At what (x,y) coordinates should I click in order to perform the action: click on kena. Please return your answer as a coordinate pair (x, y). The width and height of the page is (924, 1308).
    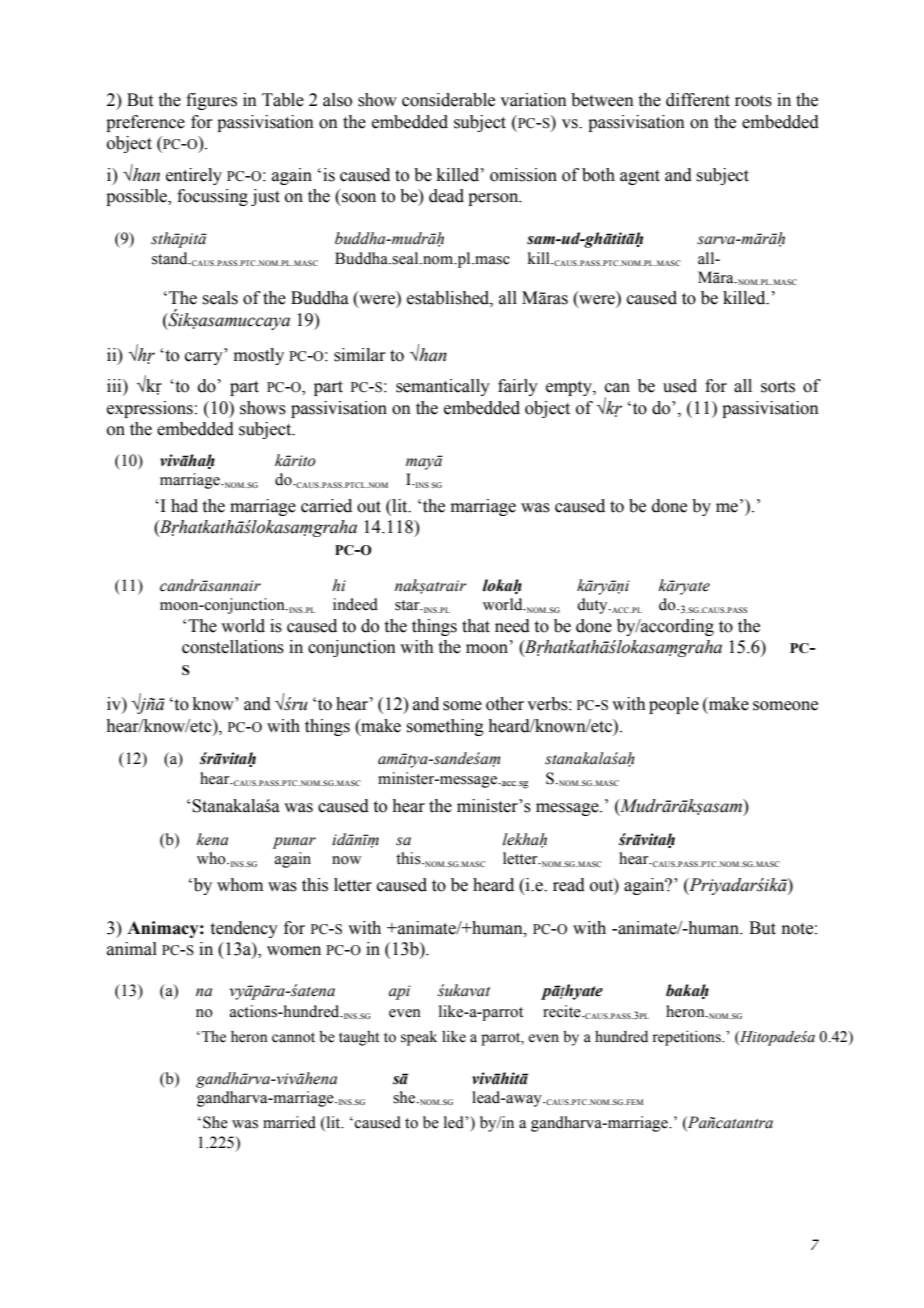
    Looking at the image, I should click on (212, 839).
